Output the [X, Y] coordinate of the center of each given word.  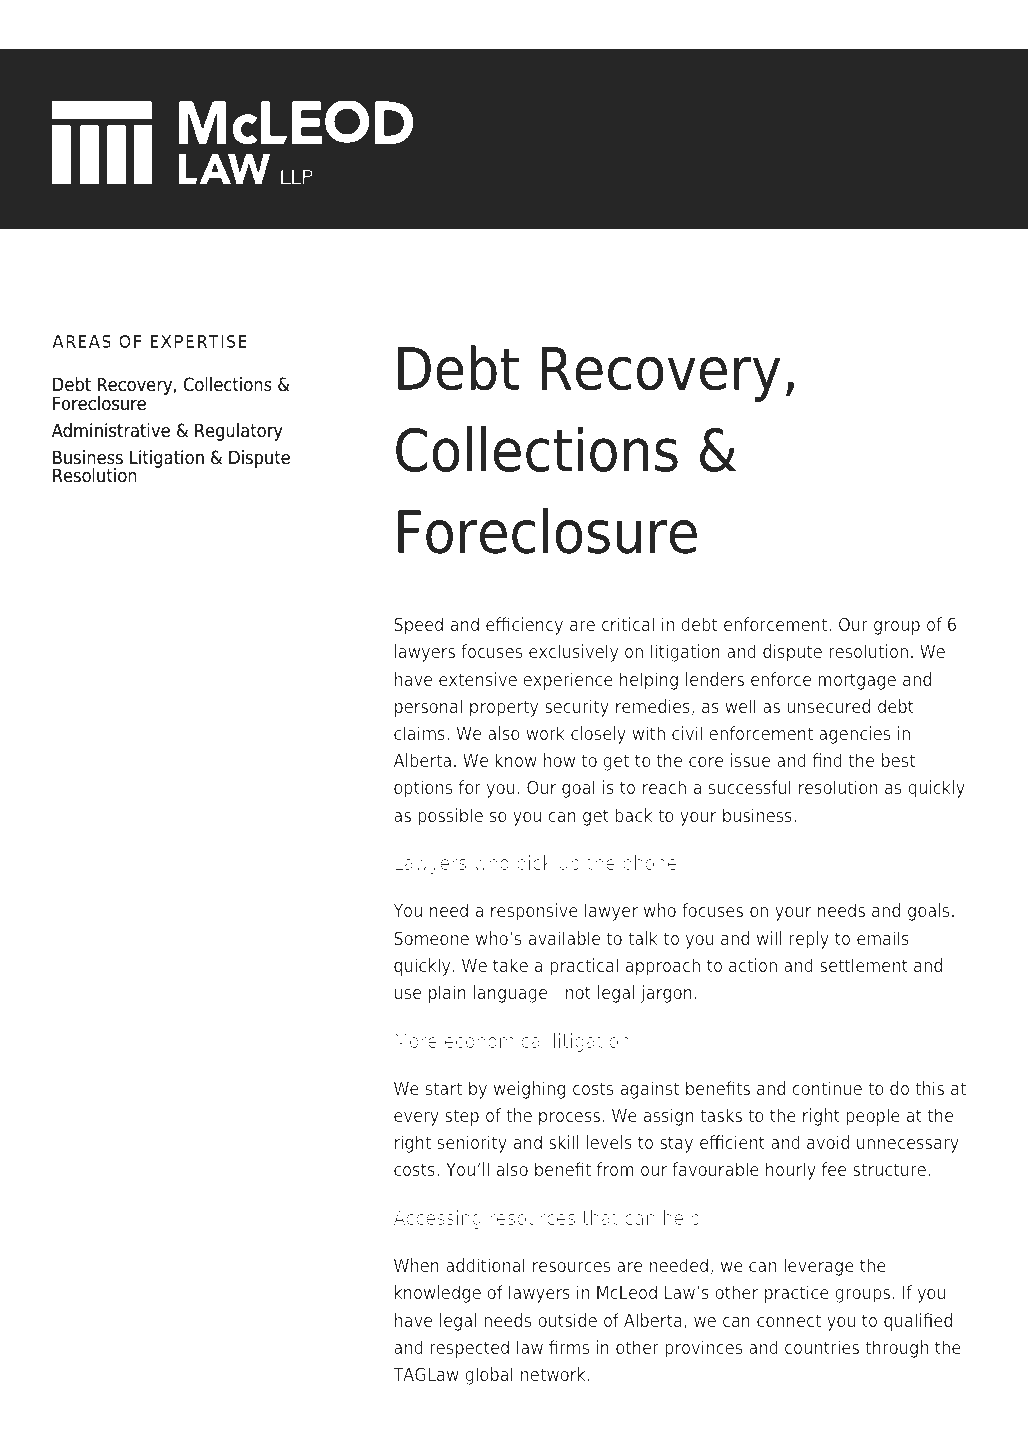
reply [809, 940]
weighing [529, 1090]
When [416, 1265]
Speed [418, 626]
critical [628, 624]
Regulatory [239, 432]
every [416, 1119]
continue [827, 1088]
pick [534, 864]
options [423, 789]
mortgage [857, 681]
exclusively [574, 653]
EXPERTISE [198, 341]
